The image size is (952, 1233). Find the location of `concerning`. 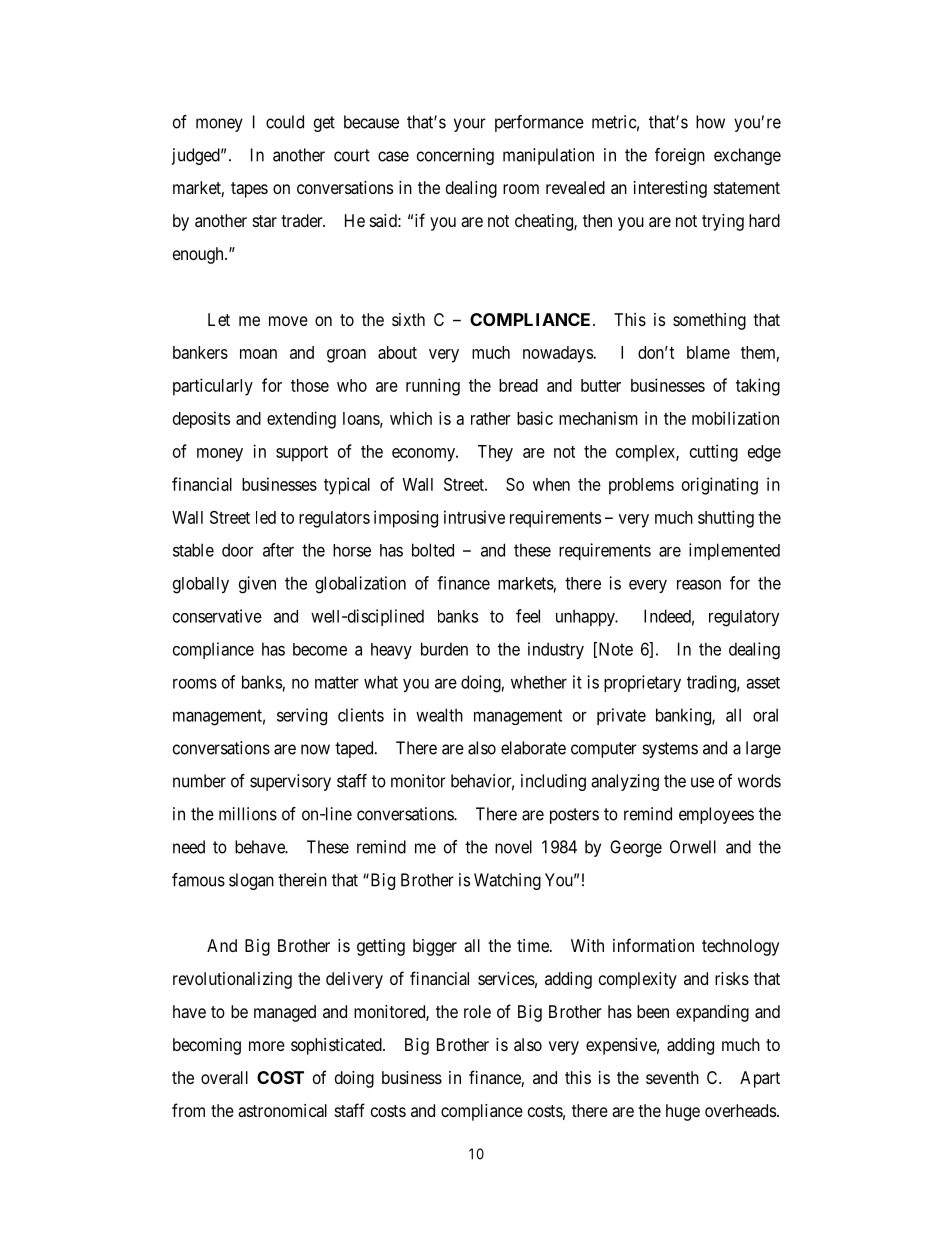

concerning is located at coordinates (455, 156).
